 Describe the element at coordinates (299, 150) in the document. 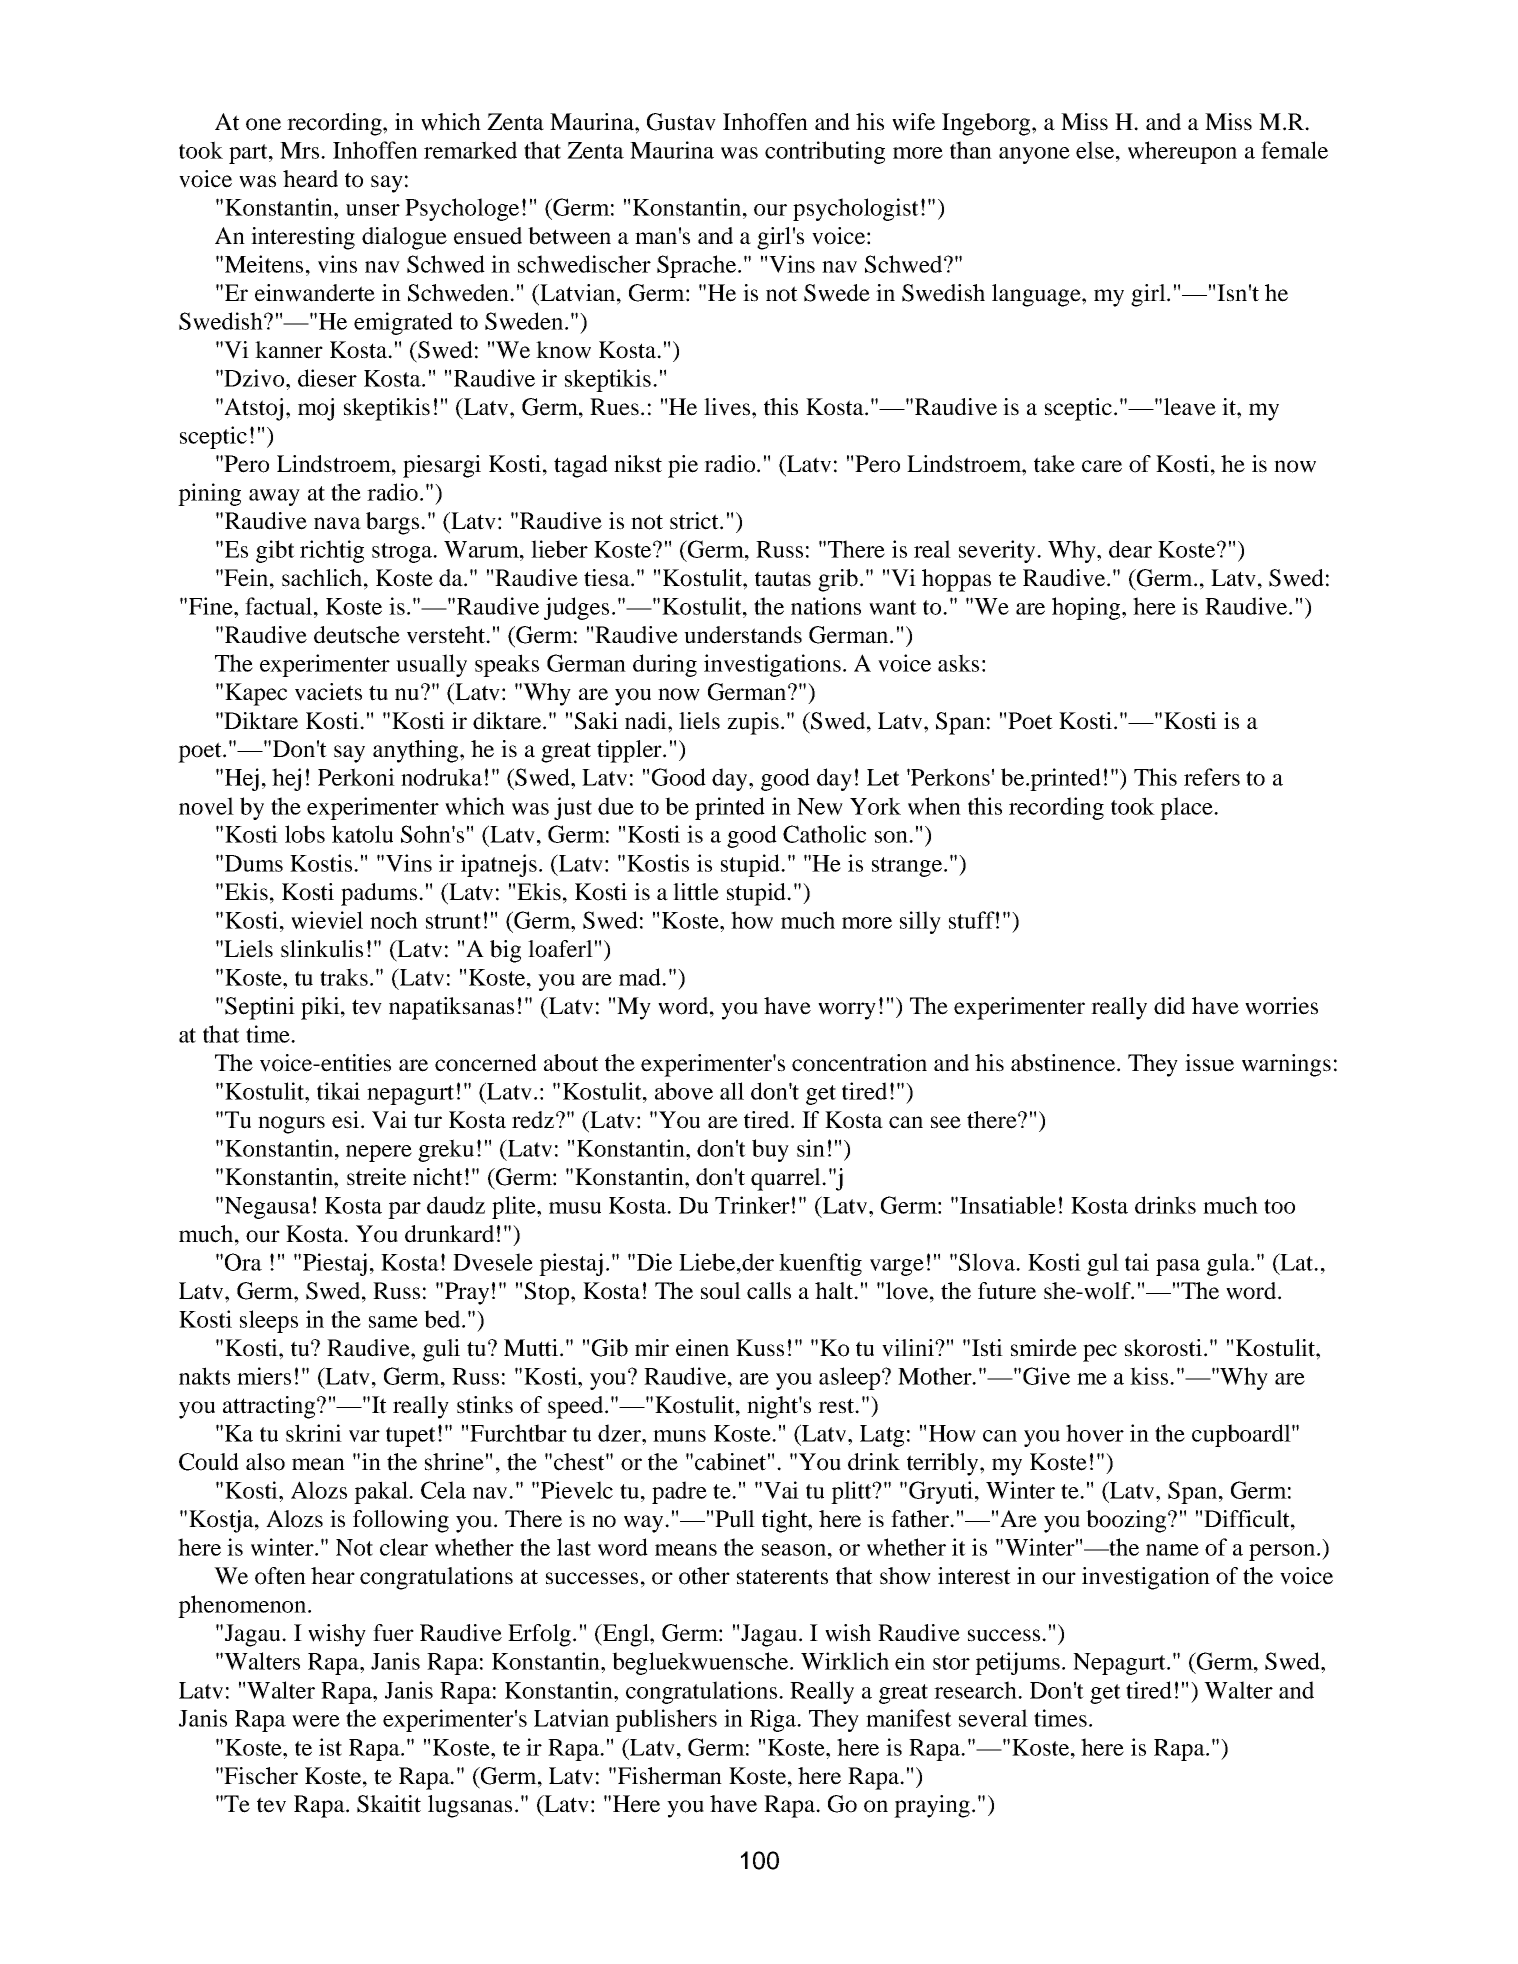

I see `Mrs` at that location.
